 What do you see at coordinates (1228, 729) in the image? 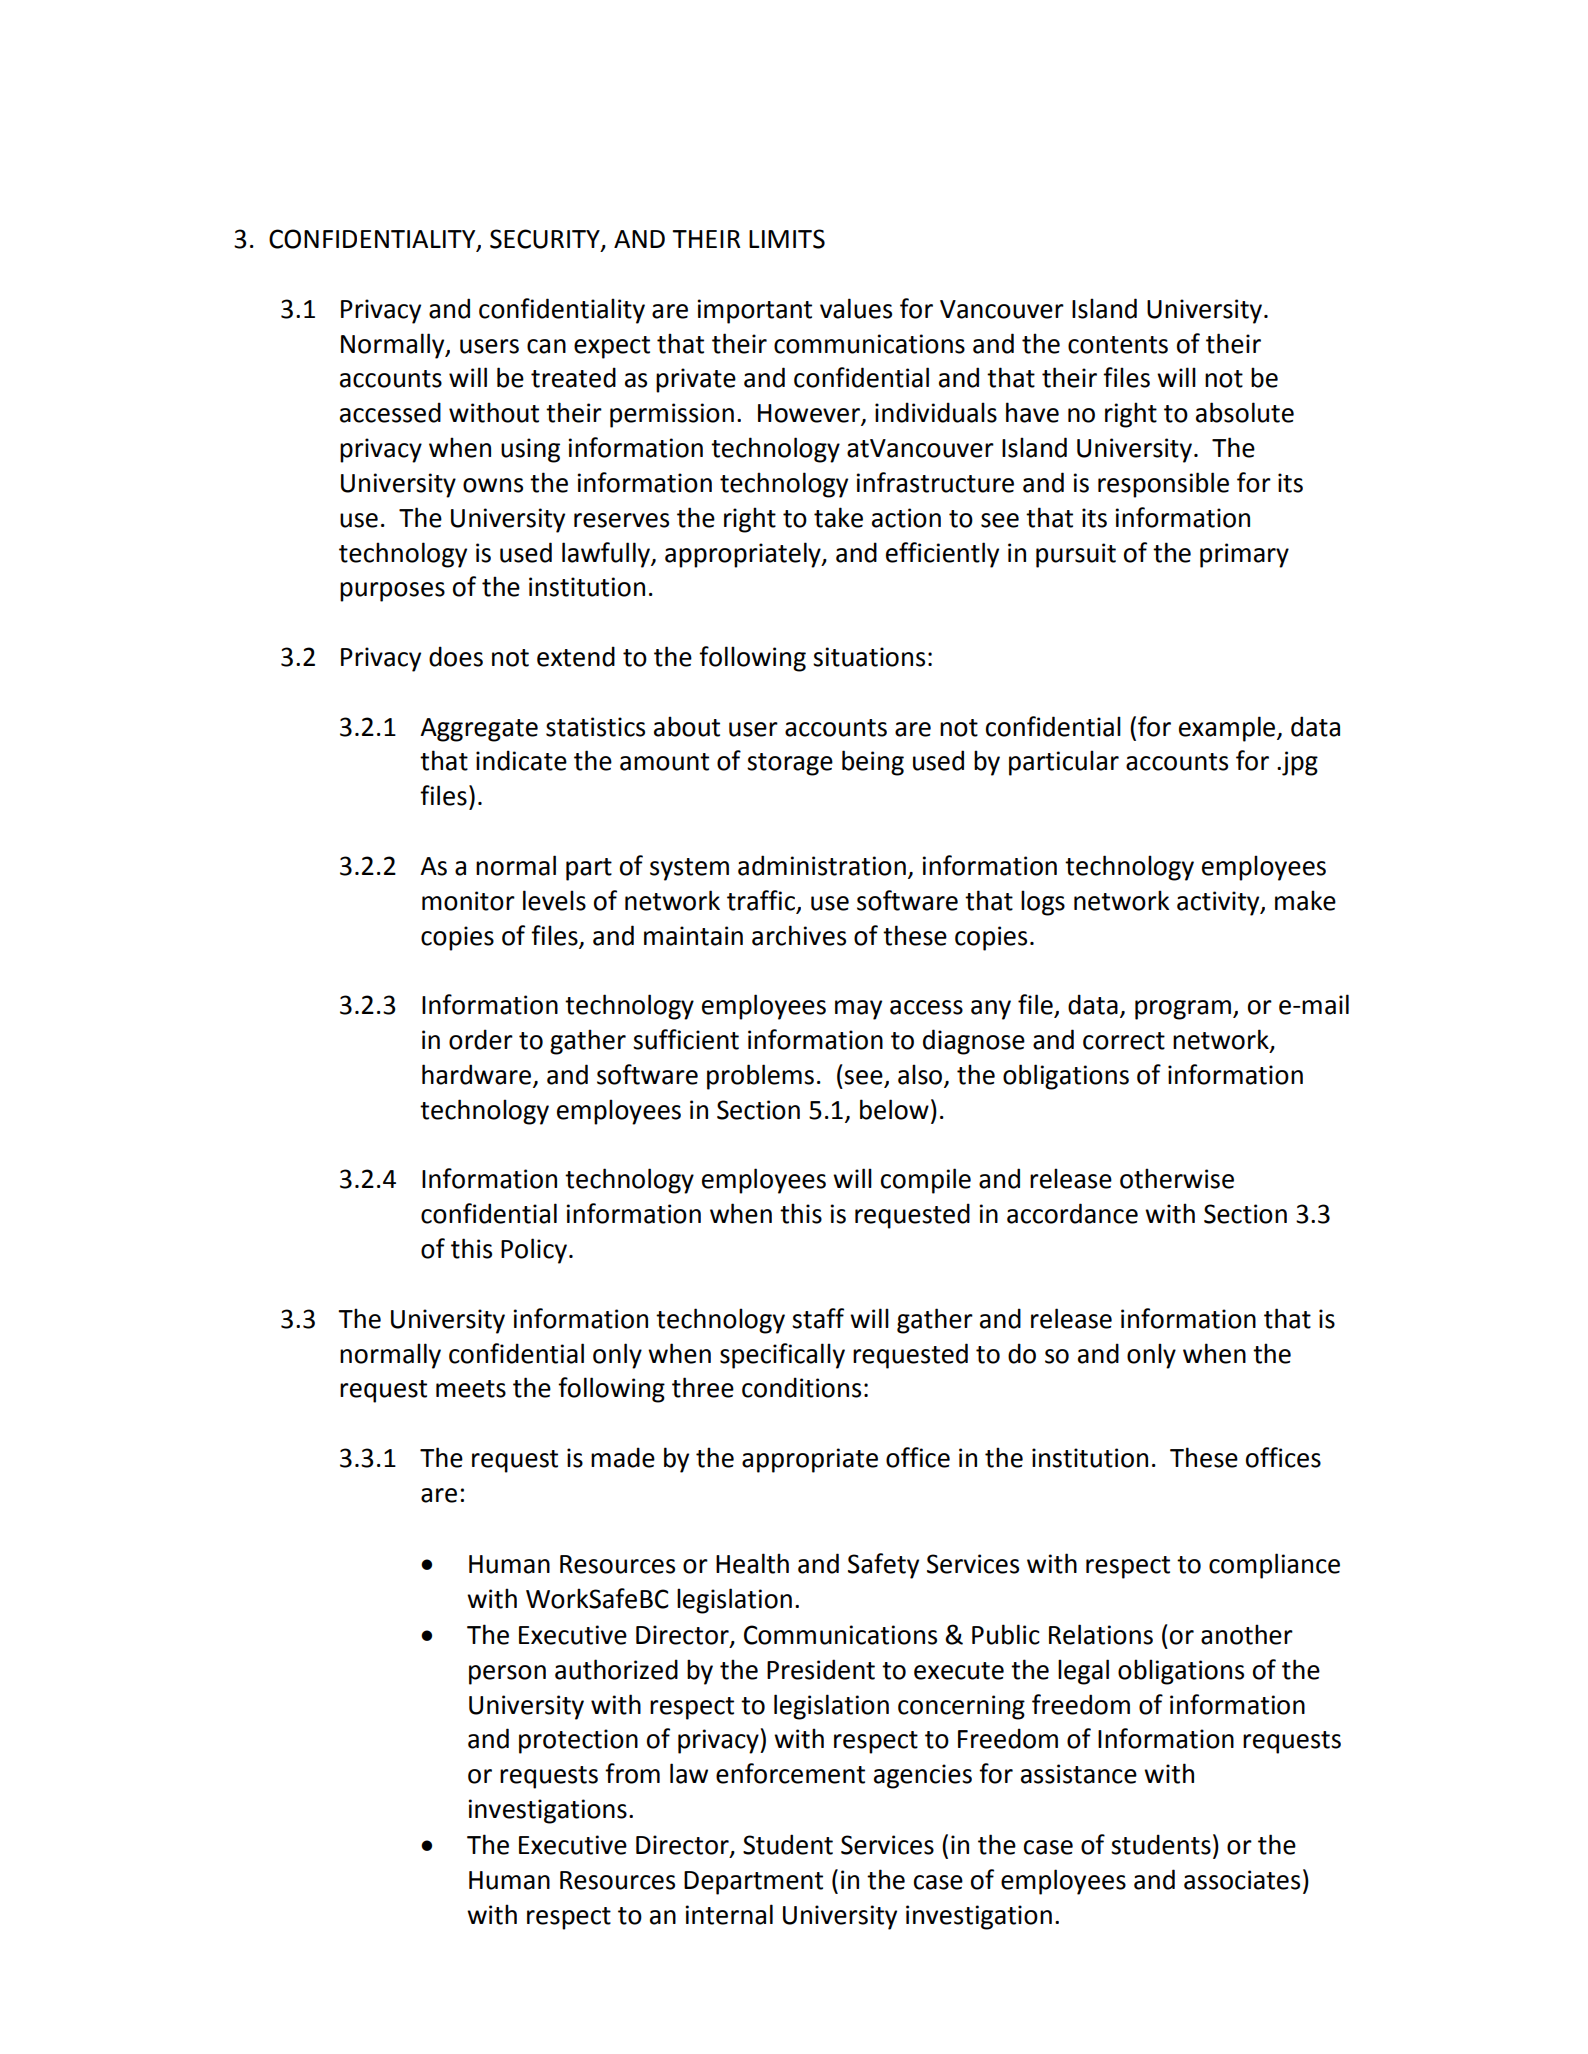
I see `example` at bounding box center [1228, 729].
